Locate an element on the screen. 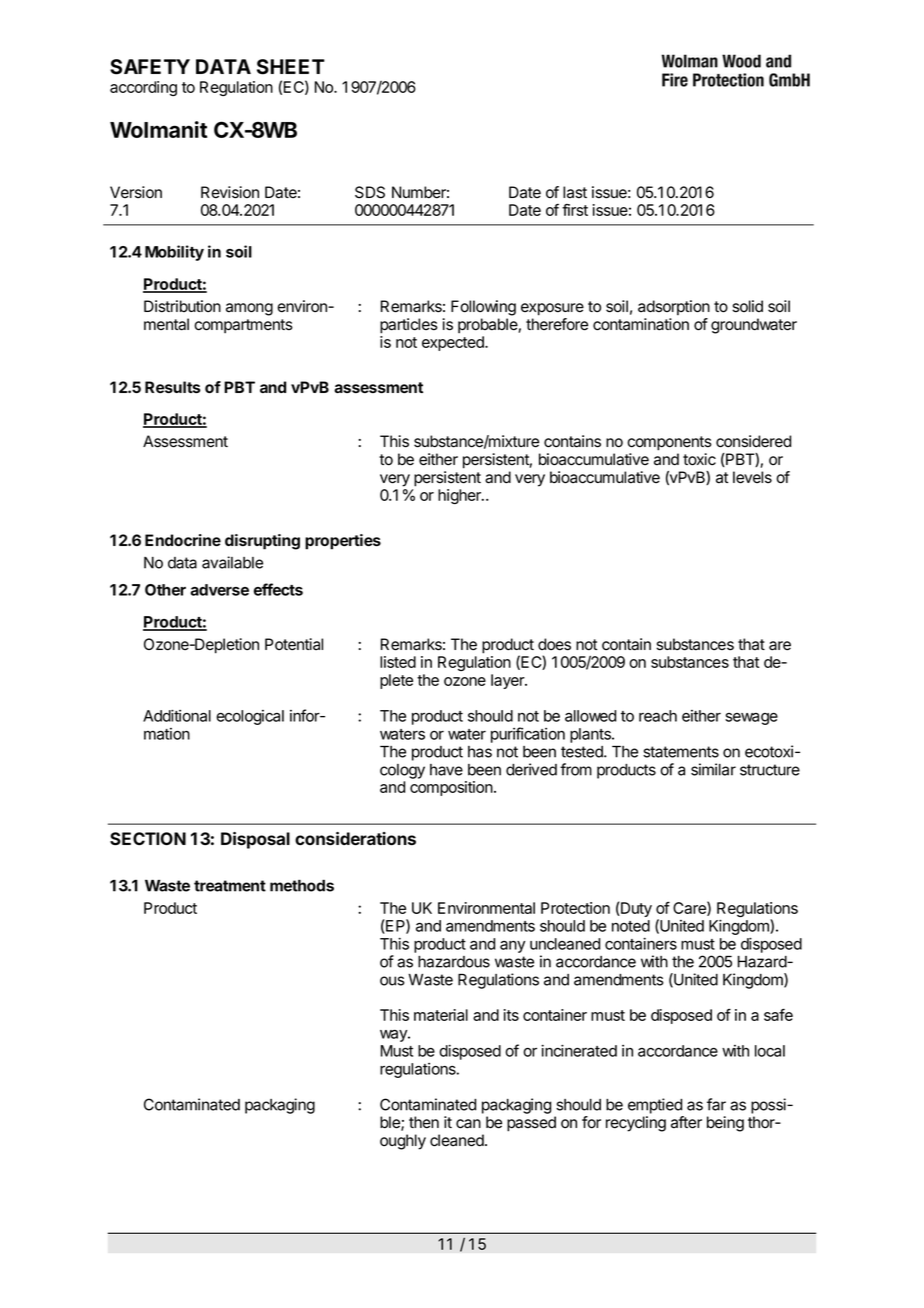 The width and height of the screenshot is (924, 1308). reach is located at coordinates (658, 716).
